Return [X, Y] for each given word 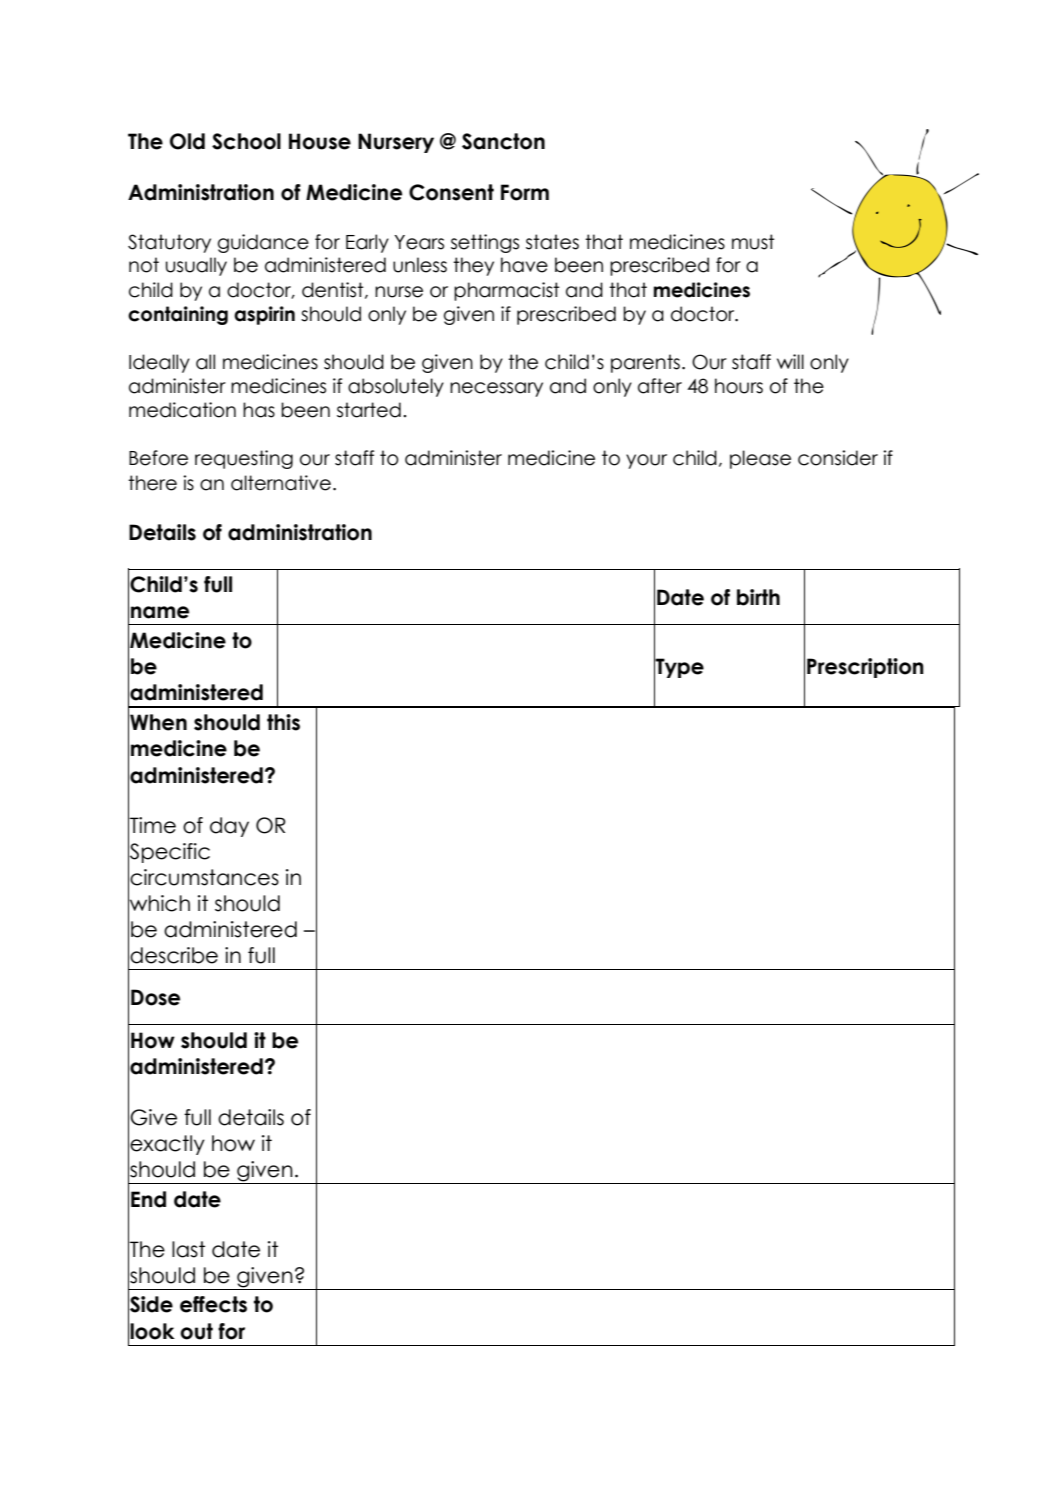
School [246, 141]
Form [525, 192]
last [188, 1249]
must [753, 242]
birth [758, 597]
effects [213, 1304]
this [283, 722]
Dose [155, 997]
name [160, 612]
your [646, 461]
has [259, 410]
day [229, 827]
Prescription [865, 668]
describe [174, 955]
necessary [496, 389]
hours [739, 386]
